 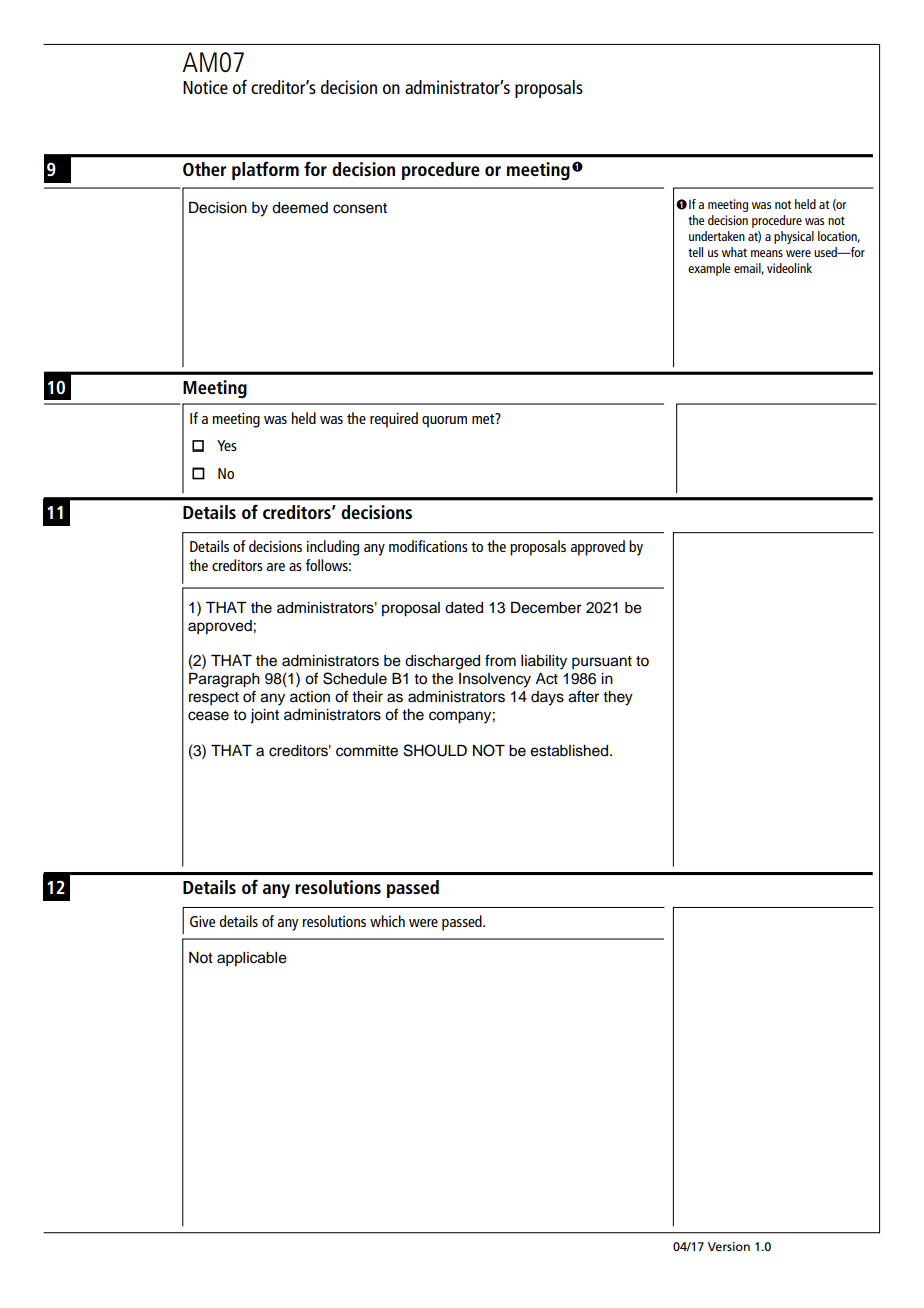 I want to click on Version, so click(x=729, y=1246).
